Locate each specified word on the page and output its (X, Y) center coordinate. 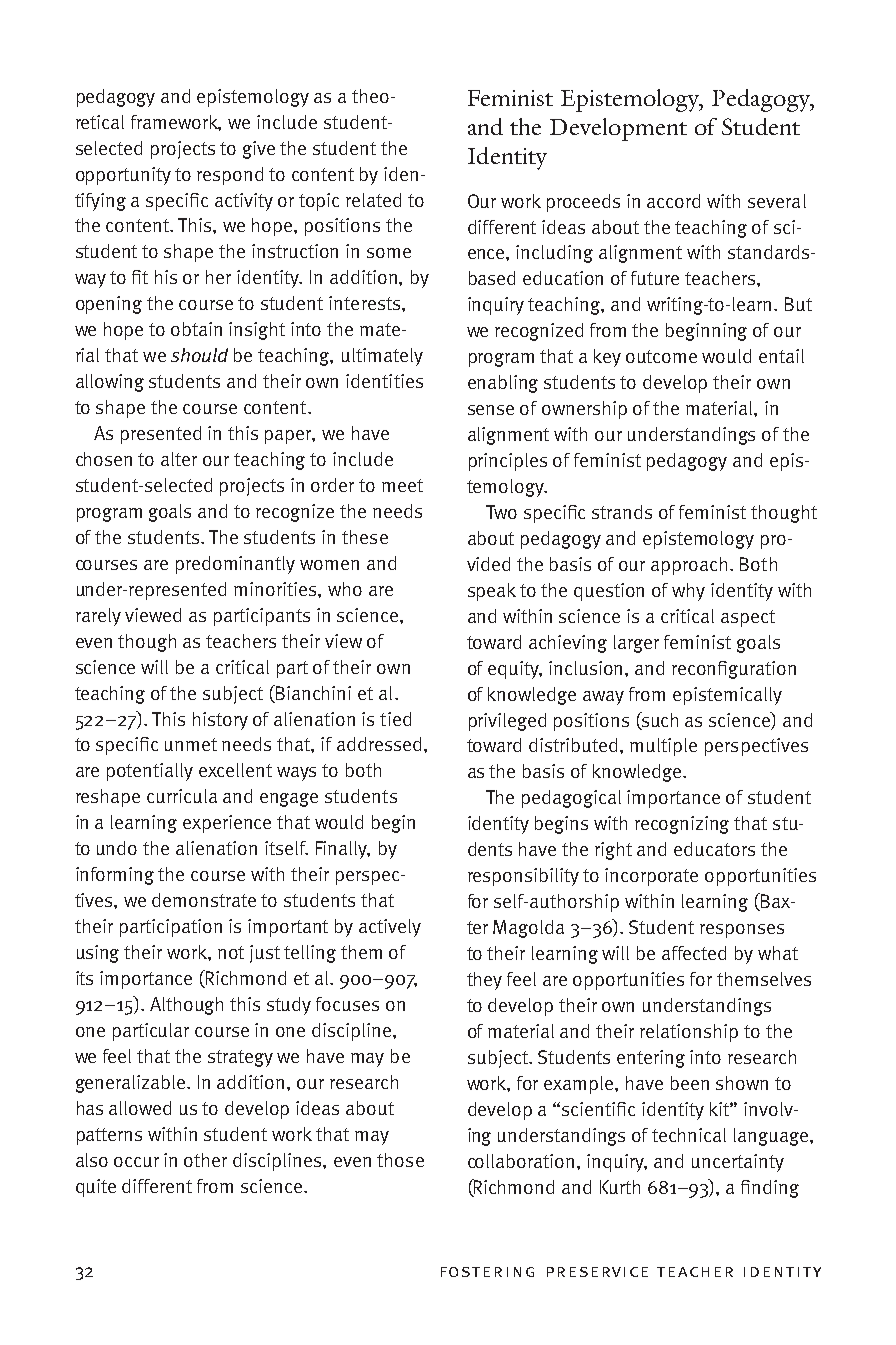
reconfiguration (734, 670)
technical (689, 1135)
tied (395, 719)
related (373, 200)
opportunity (123, 176)
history (220, 721)
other (205, 1160)
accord (673, 201)
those (400, 1160)
